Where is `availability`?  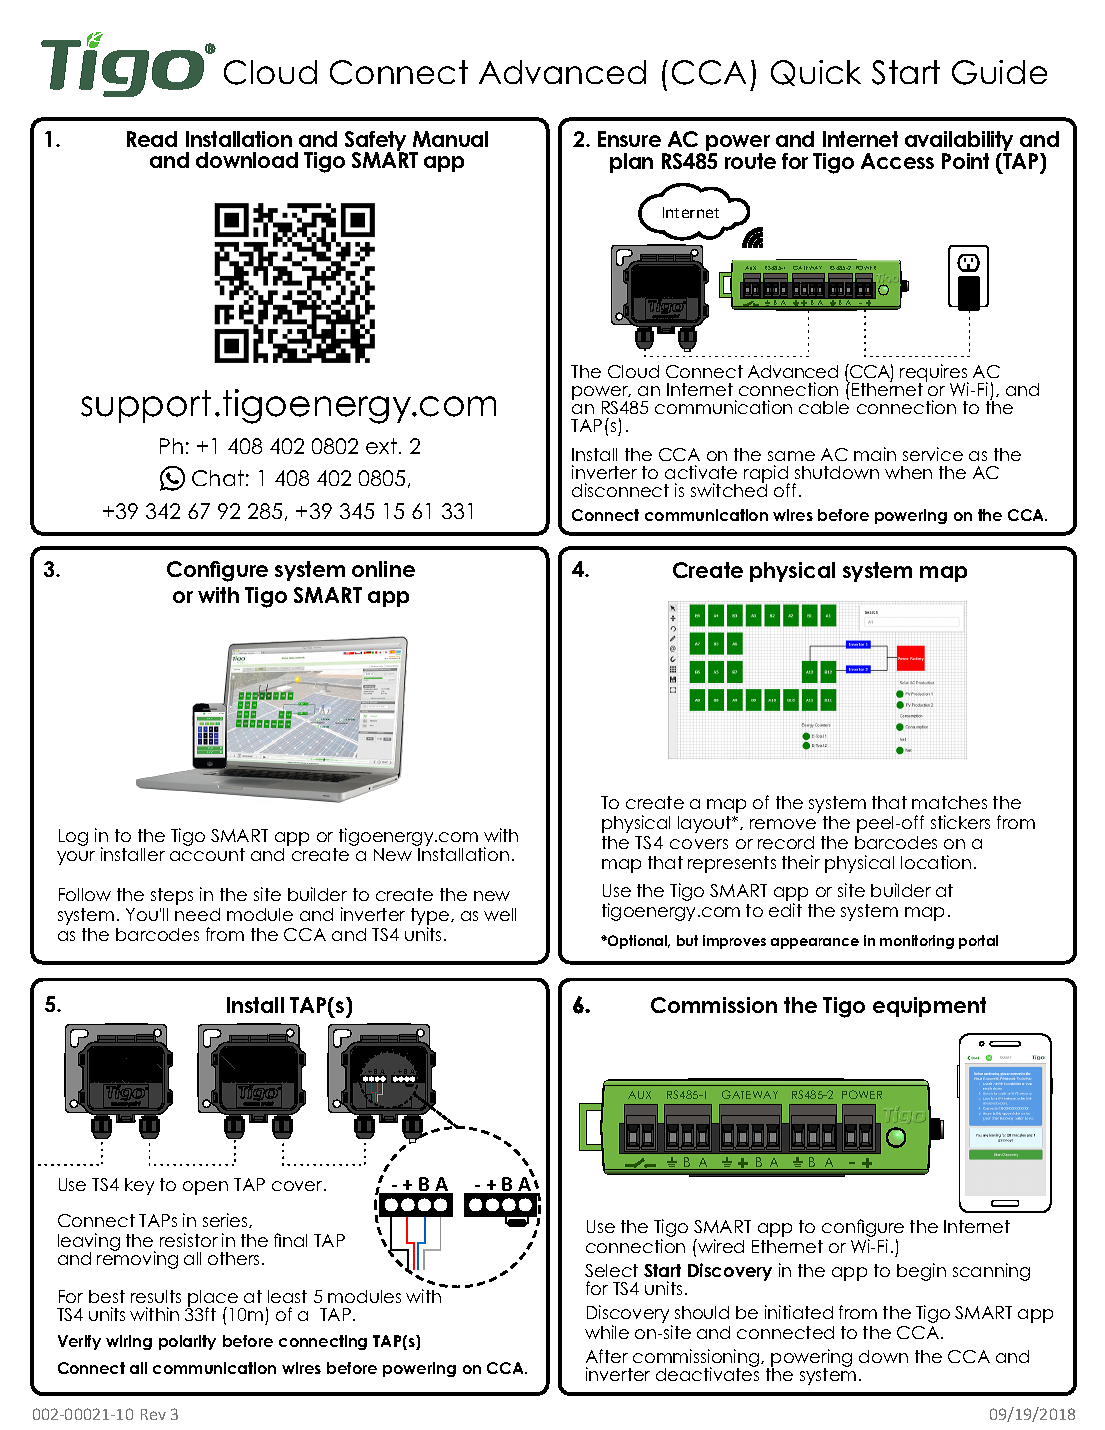
availability is located at coordinates (959, 143).
